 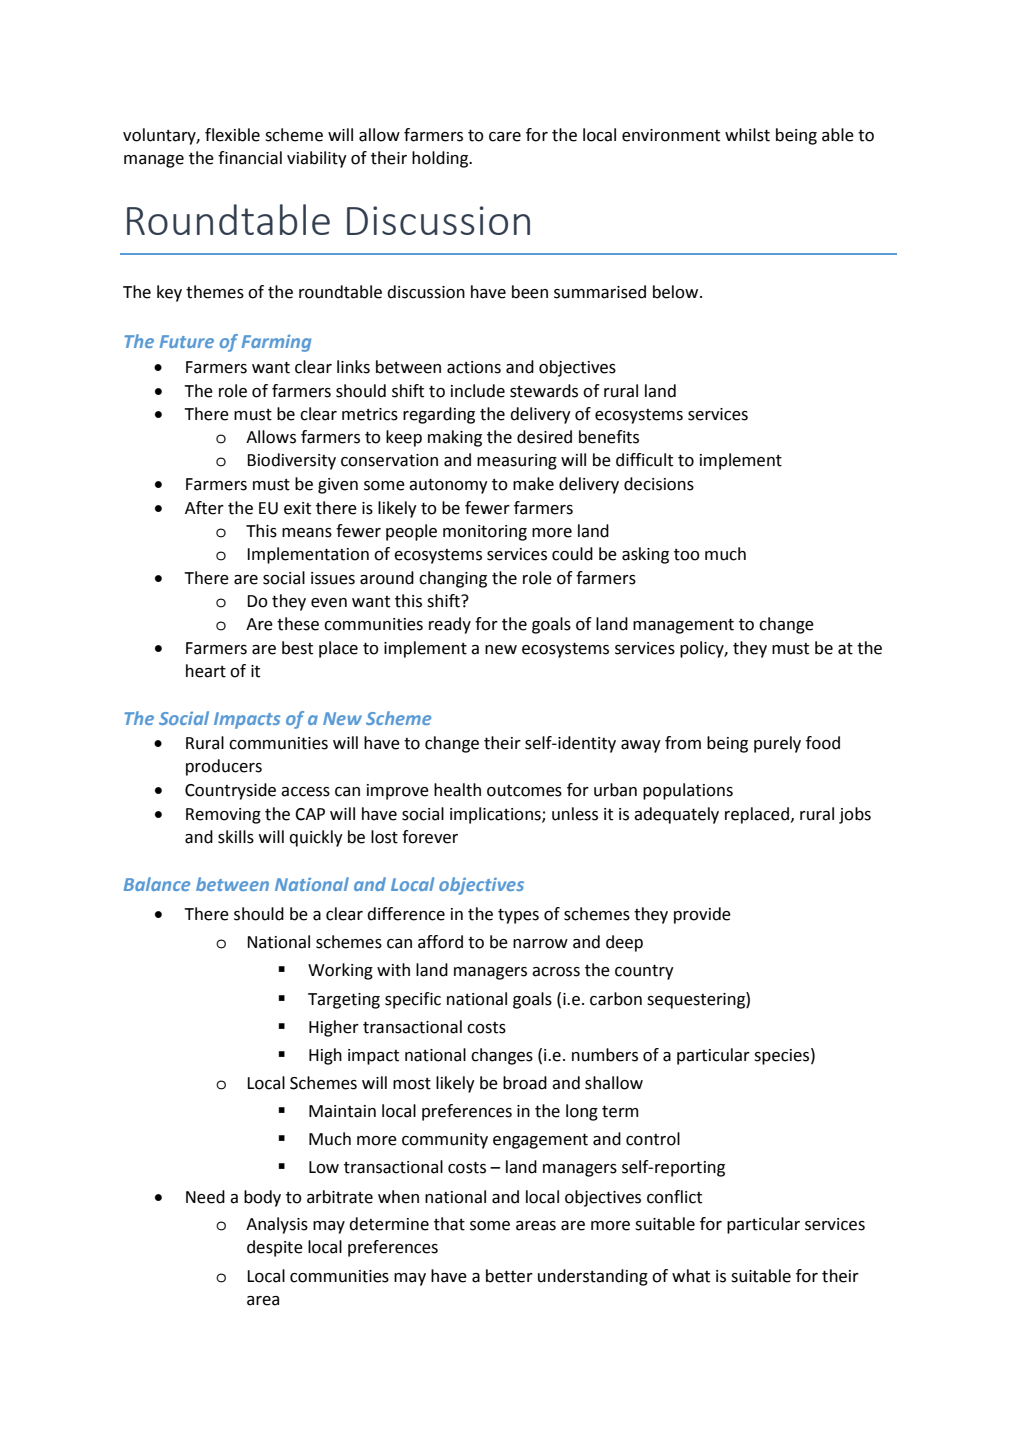 I want to click on broad, so click(x=525, y=1083).
